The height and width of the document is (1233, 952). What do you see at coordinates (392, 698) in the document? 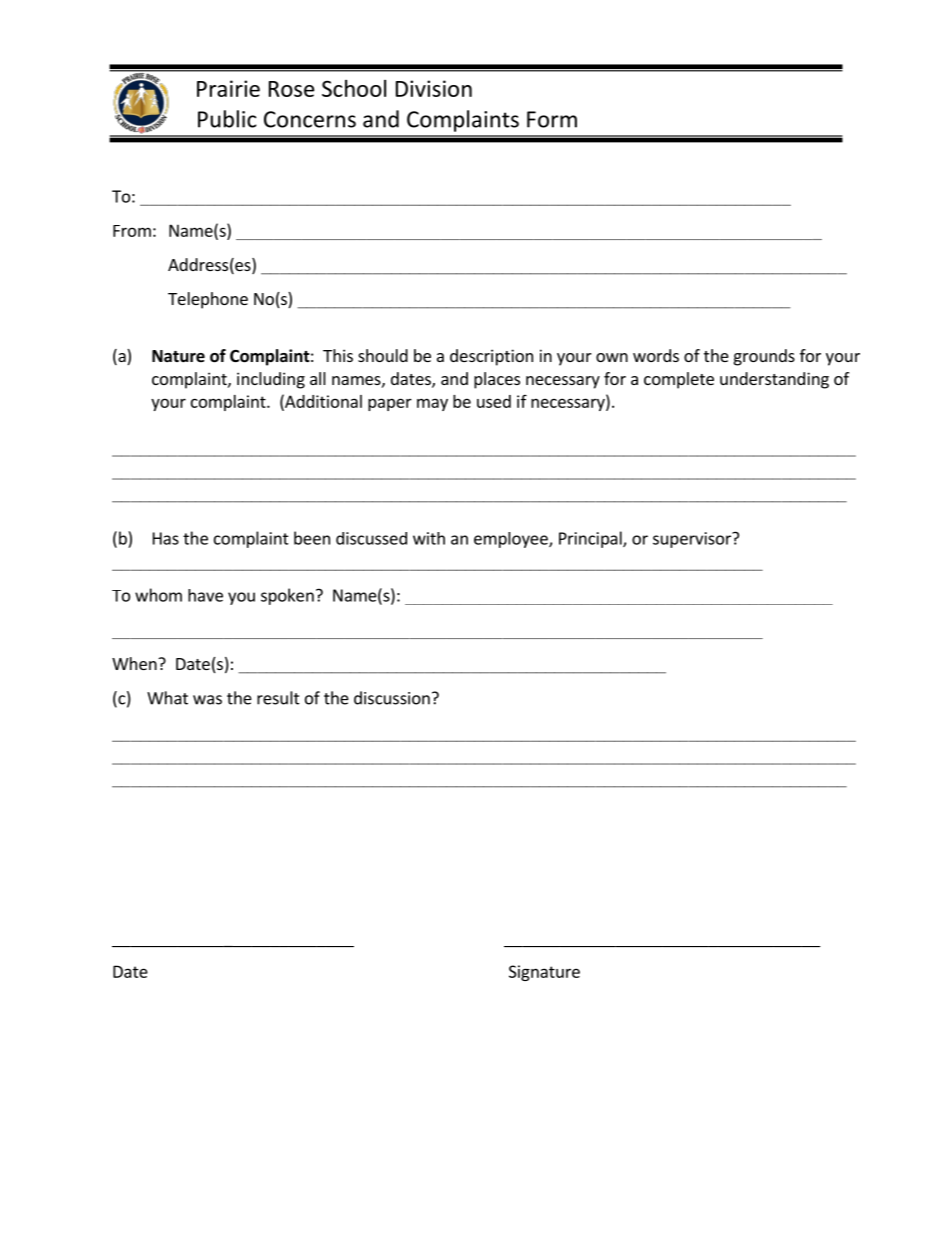
I see `discussion` at bounding box center [392, 698].
